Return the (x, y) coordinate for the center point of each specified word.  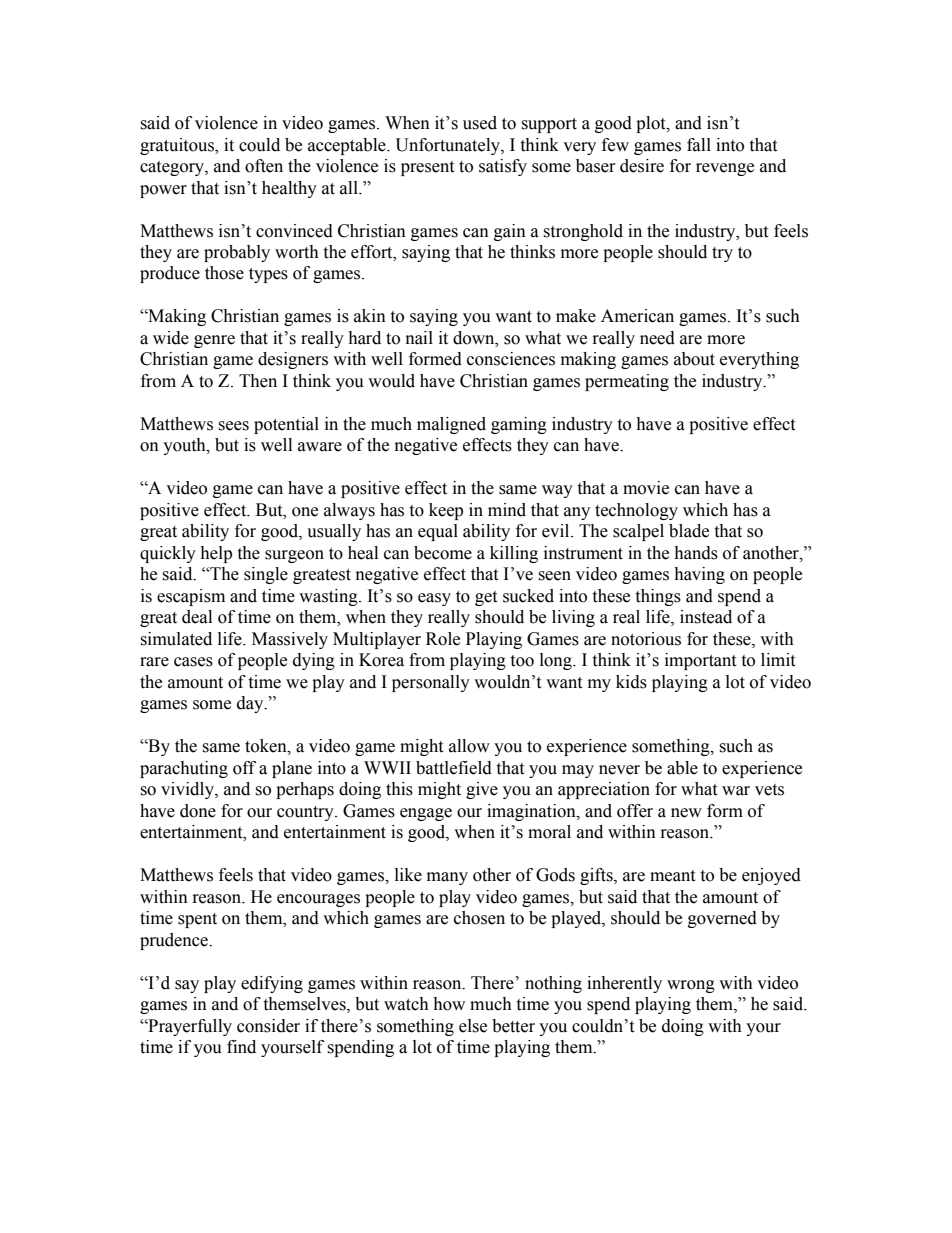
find (241, 1047)
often (264, 166)
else (473, 1026)
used (480, 123)
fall (699, 145)
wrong (691, 986)
